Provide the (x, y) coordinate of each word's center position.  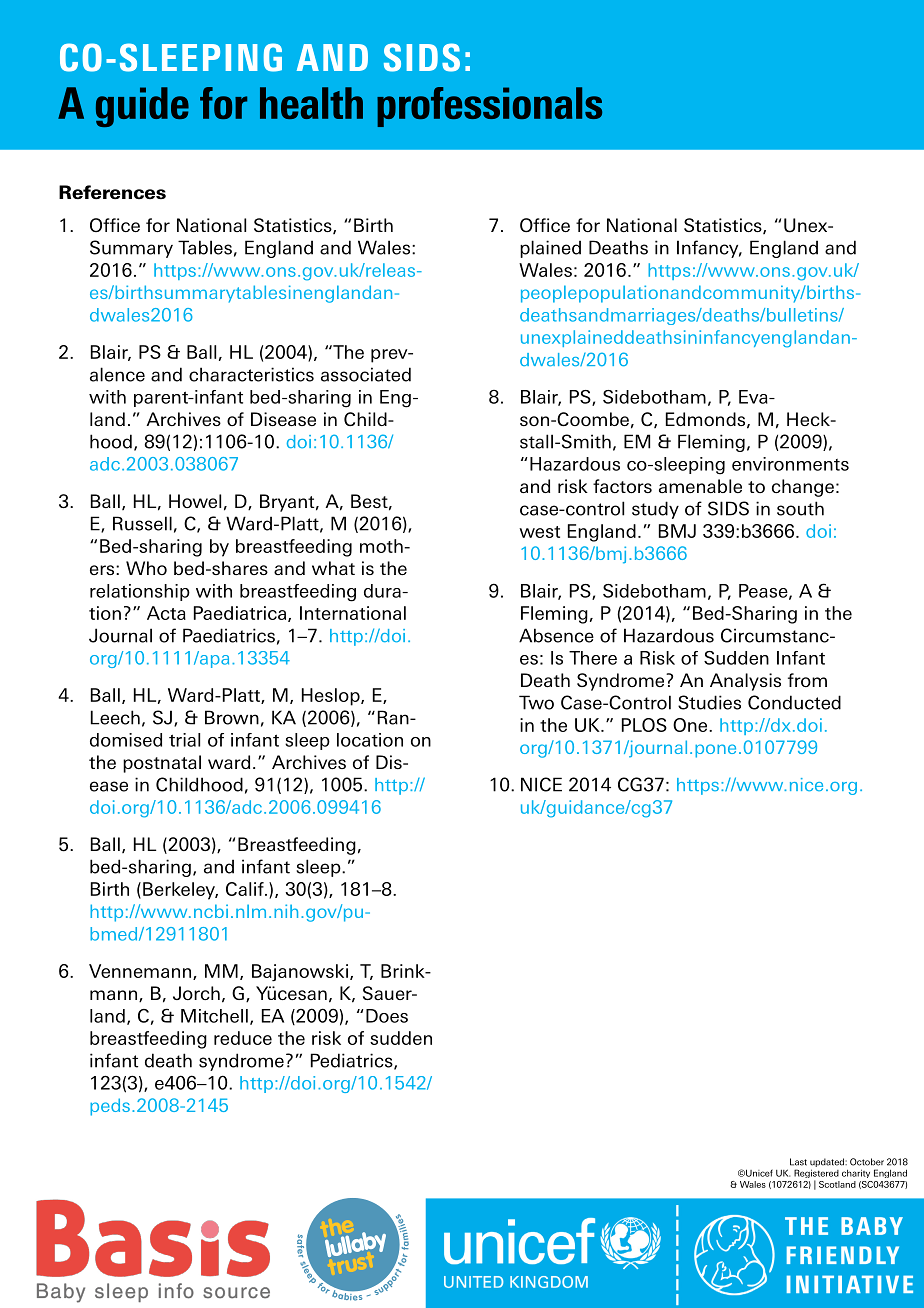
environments (790, 464)
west (539, 532)
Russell (142, 523)
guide (142, 107)
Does (387, 1016)
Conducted (794, 702)
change (803, 488)
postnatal (162, 764)
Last (798, 1162)
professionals (489, 107)
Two (536, 702)
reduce (243, 1038)
